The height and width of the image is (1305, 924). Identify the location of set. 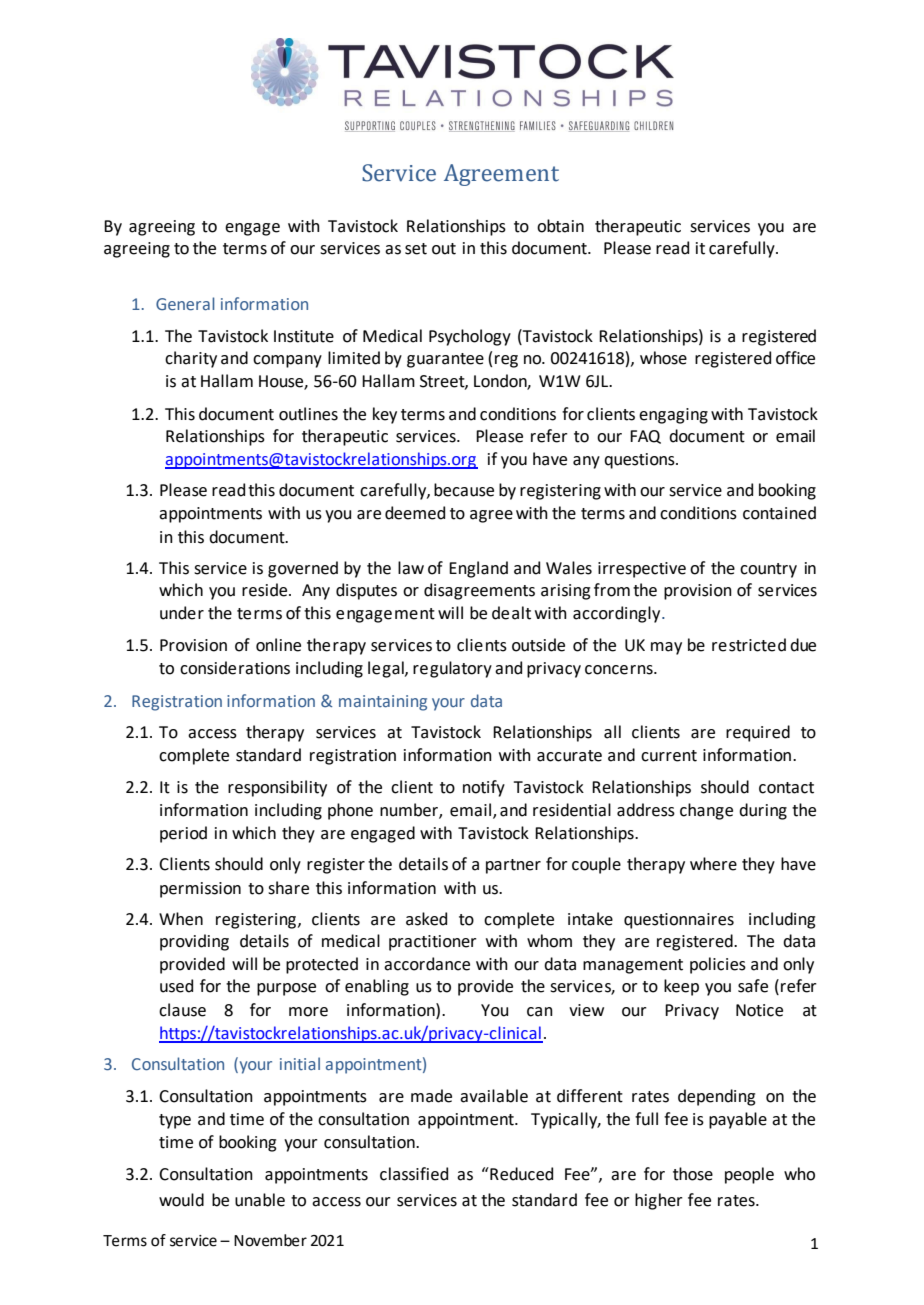
(416, 249).
